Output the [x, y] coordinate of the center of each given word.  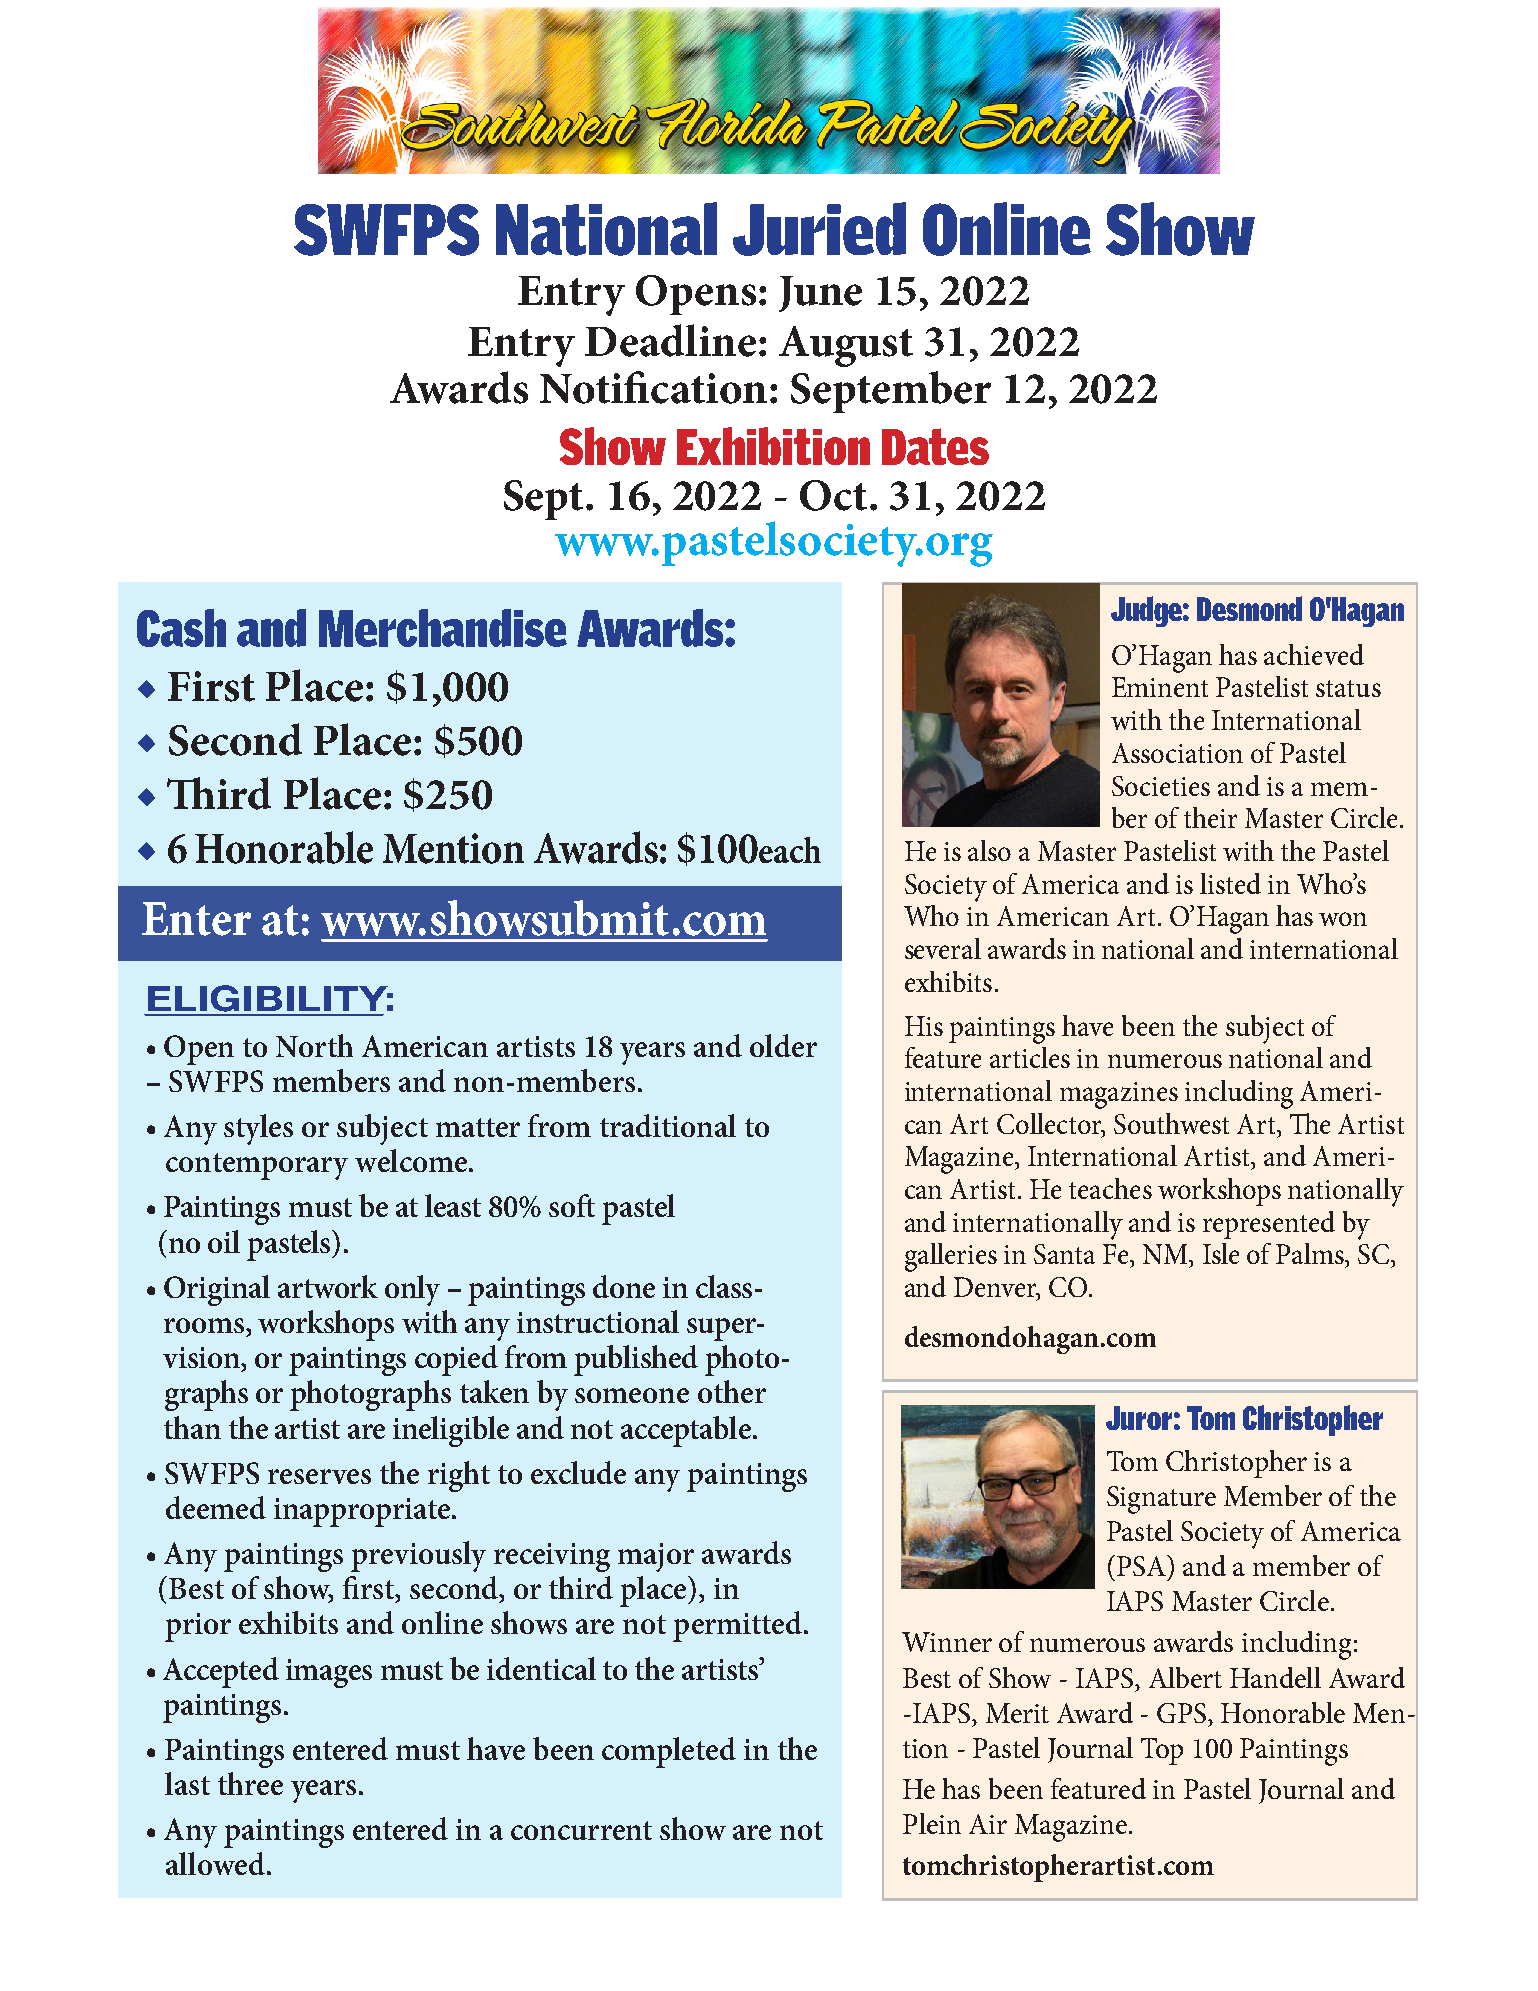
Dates [935, 446]
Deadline [670, 340]
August [846, 346]
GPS [1183, 1713]
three [250, 1783]
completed [669, 1752]
